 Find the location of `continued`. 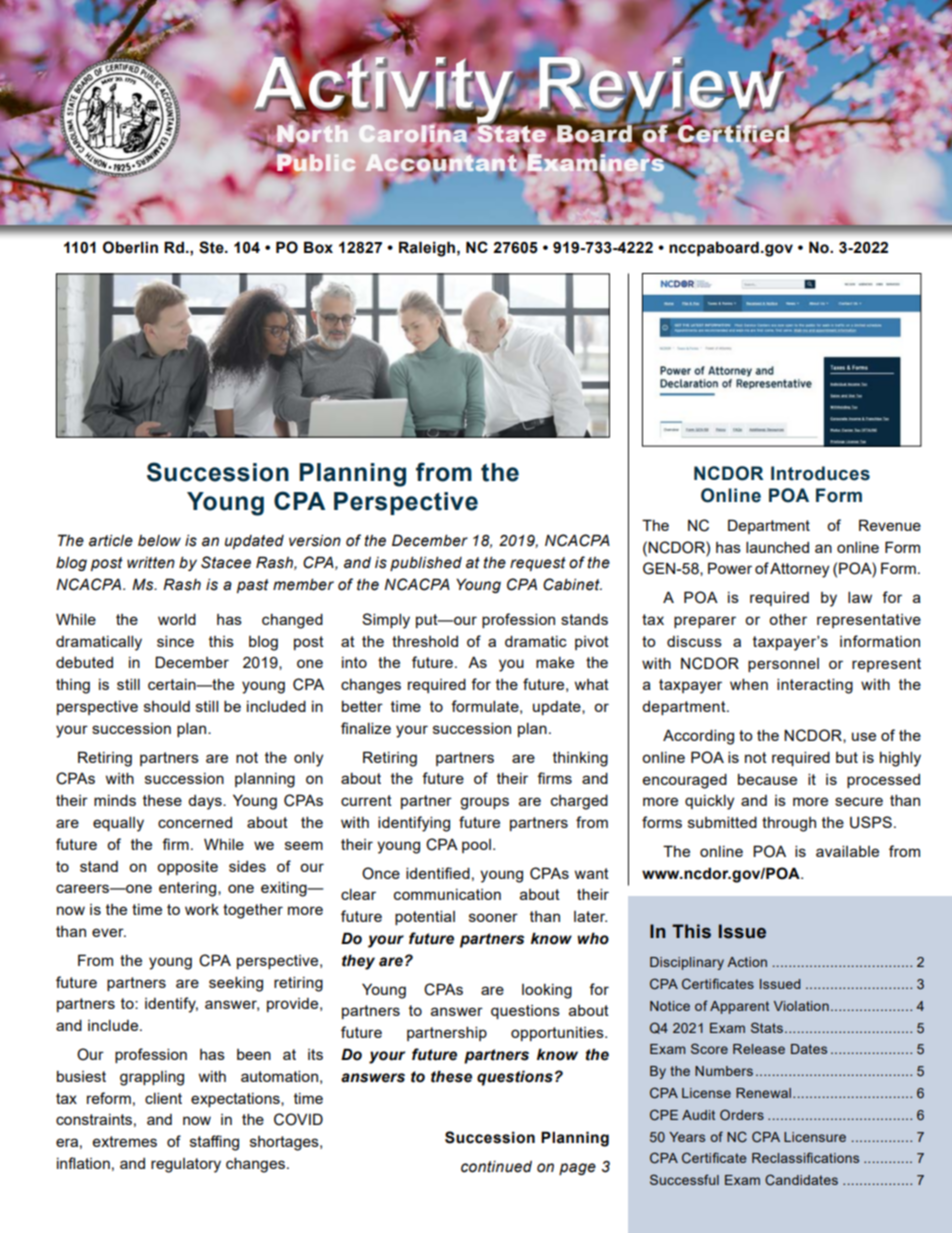

continued is located at coordinates (496, 1167).
